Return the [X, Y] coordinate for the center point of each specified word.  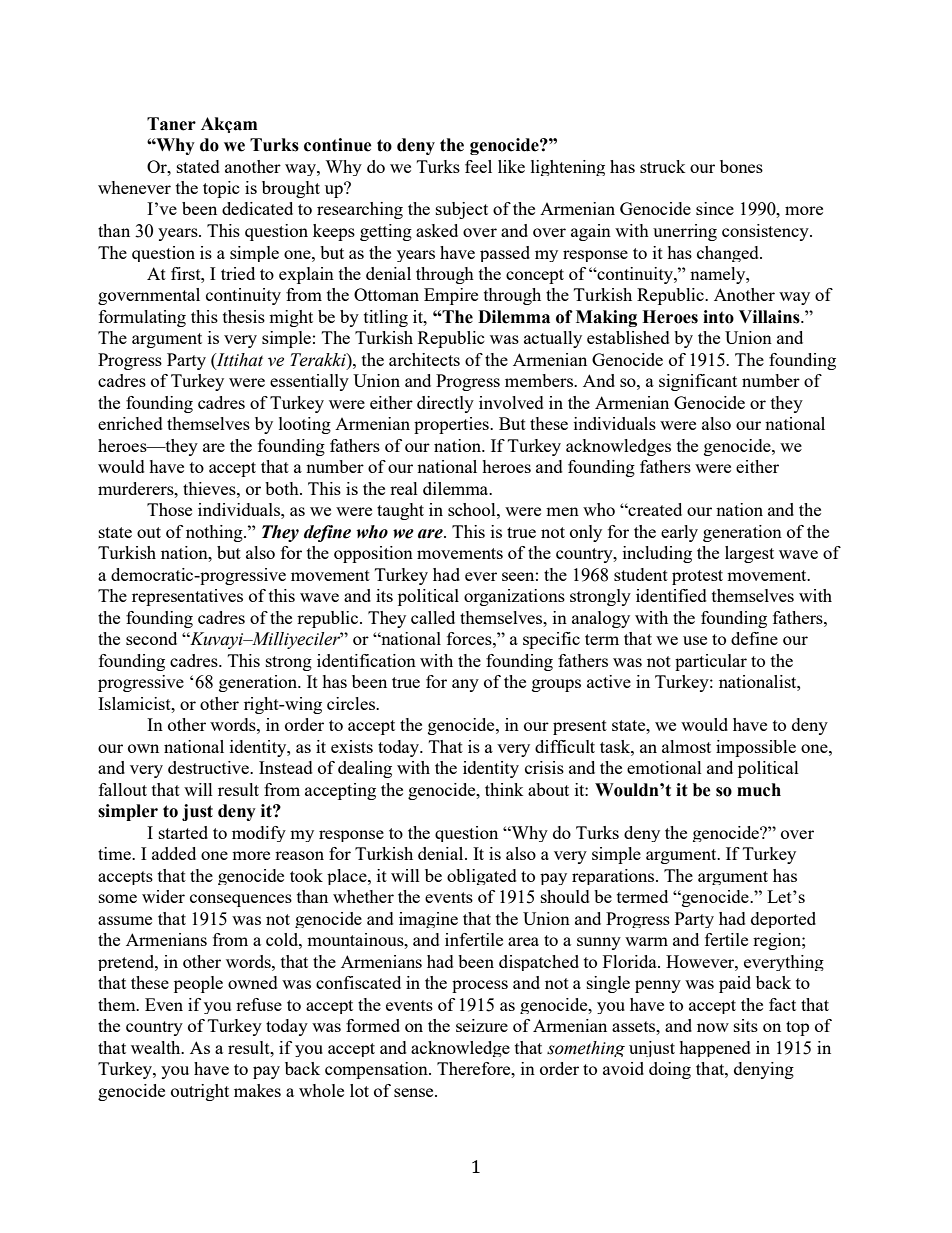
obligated [482, 877]
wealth [157, 1047]
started [183, 832]
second [151, 638]
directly [445, 404]
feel [478, 166]
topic [221, 189]
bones [741, 166]
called [433, 617]
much [759, 790]
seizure [482, 1025]
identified [671, 595]
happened [715, 1049]
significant [698, 382]
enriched [130, 423]
